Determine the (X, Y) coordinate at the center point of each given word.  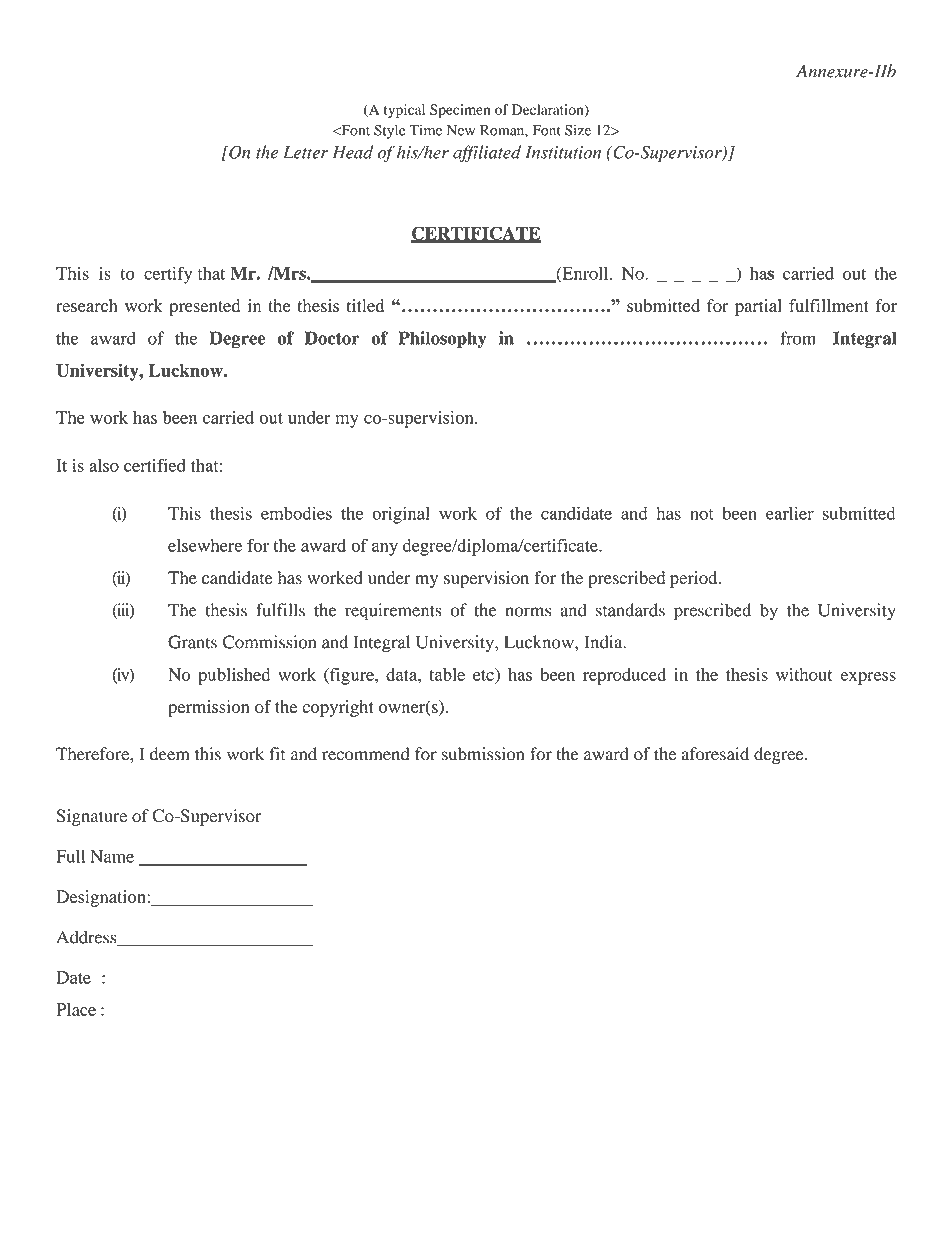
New (461, 130)
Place (76, 1009)
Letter (305, 152)
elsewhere (205, 545)
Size (578, 130)
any (385, 549)
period (695, 579)
